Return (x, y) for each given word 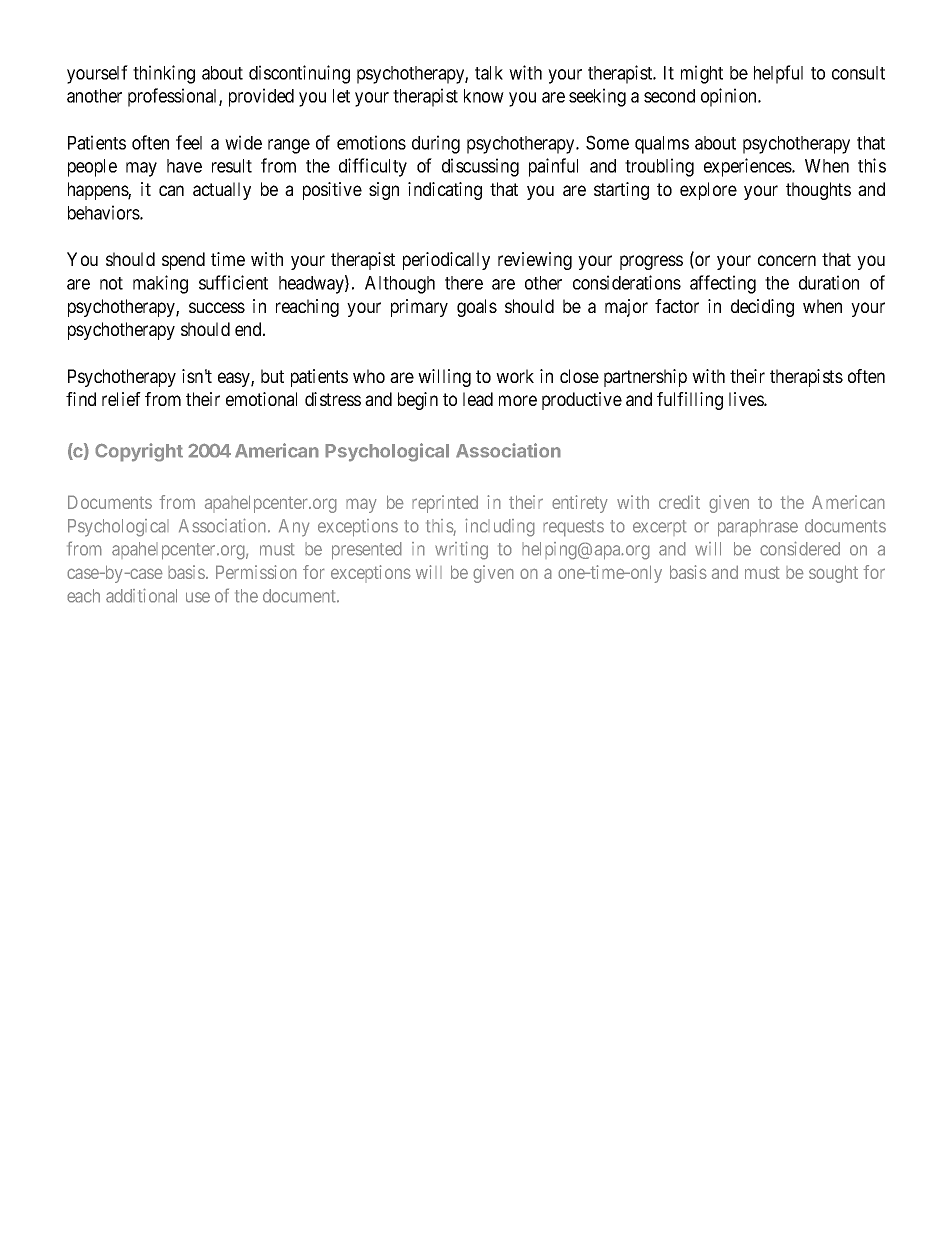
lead (478, 399)
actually (222, 191)
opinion (730, 97)
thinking (164, 74)
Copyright (139, 452)
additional (141, 595)
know (484, 96)
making (160, 284)
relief (121, 399)
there (464, 283)
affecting (723, 284)
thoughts (818, 191)
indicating (445, 191)
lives (747, 399)
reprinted (445, 504)
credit (679, 502)
